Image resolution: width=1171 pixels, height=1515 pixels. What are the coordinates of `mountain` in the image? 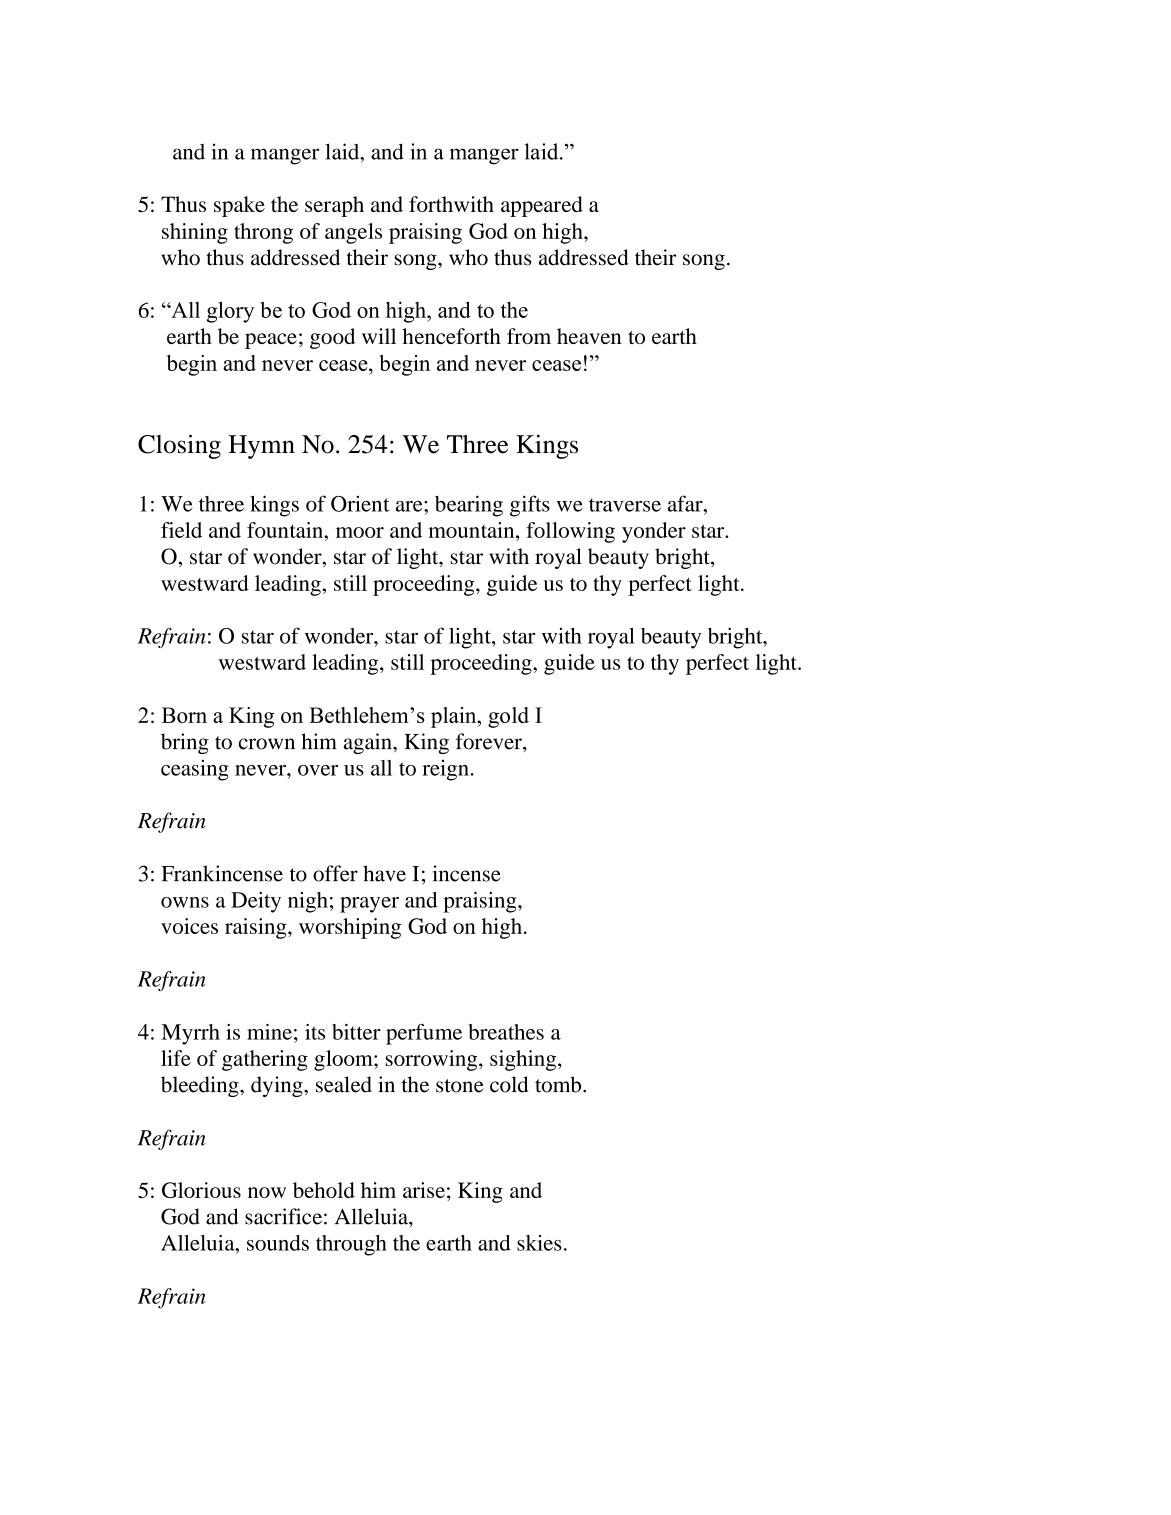 It's located at (472, 530).
